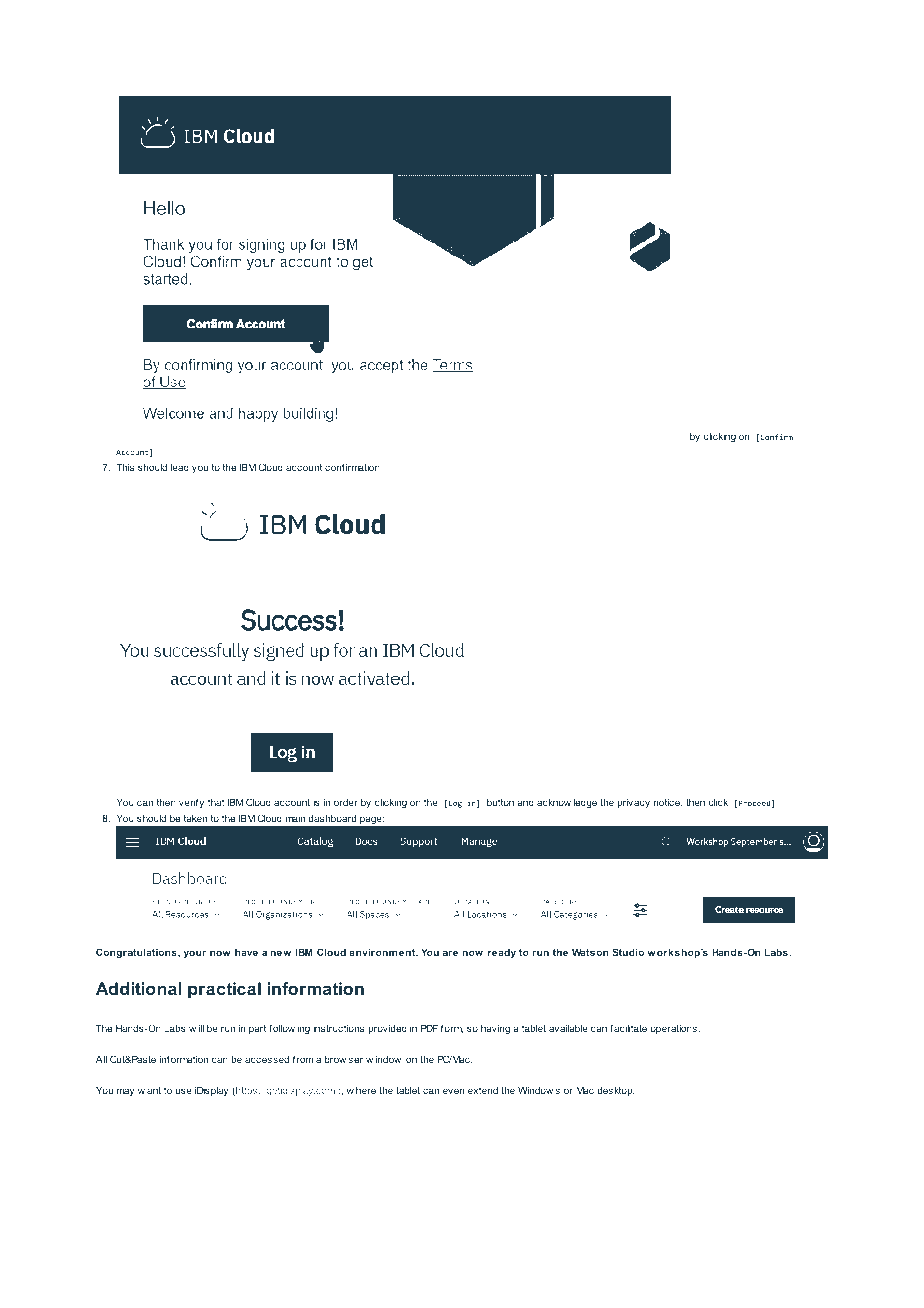 This image has height=1308, width=924. I want to click on Watson, so click(590, 952).
